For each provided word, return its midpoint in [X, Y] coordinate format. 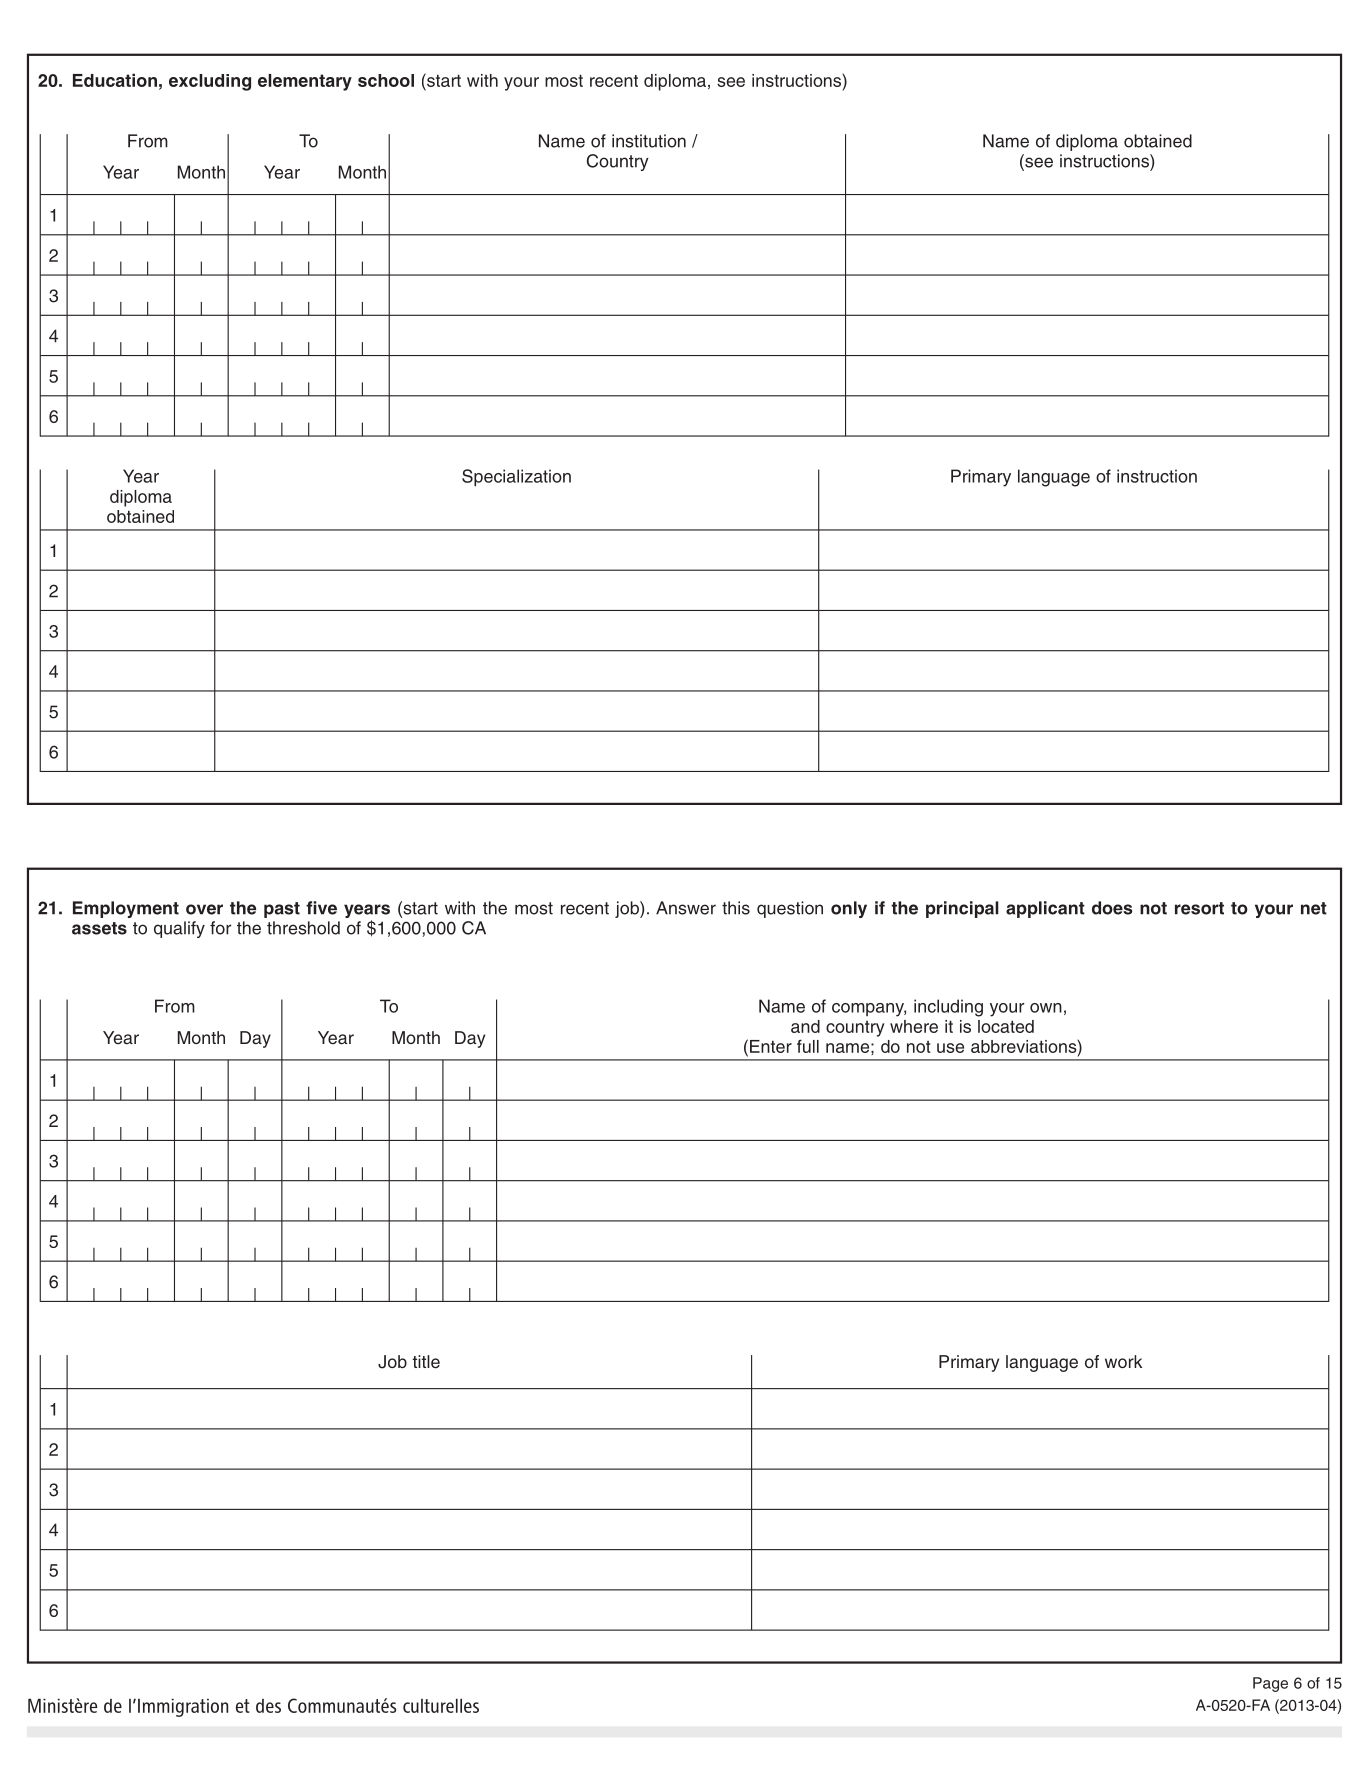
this [736, 908]
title [426, 1362]
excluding [210, 82]
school [386, 80]
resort [1199, 908]
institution [649, 141]
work [1123, 1361]
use [950, 1048]
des [268, 1706]
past [282, 910]
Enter [771, 1046]
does [1112, 908]
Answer [686, 908]
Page [1270, 1684]
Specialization [516, 477]
